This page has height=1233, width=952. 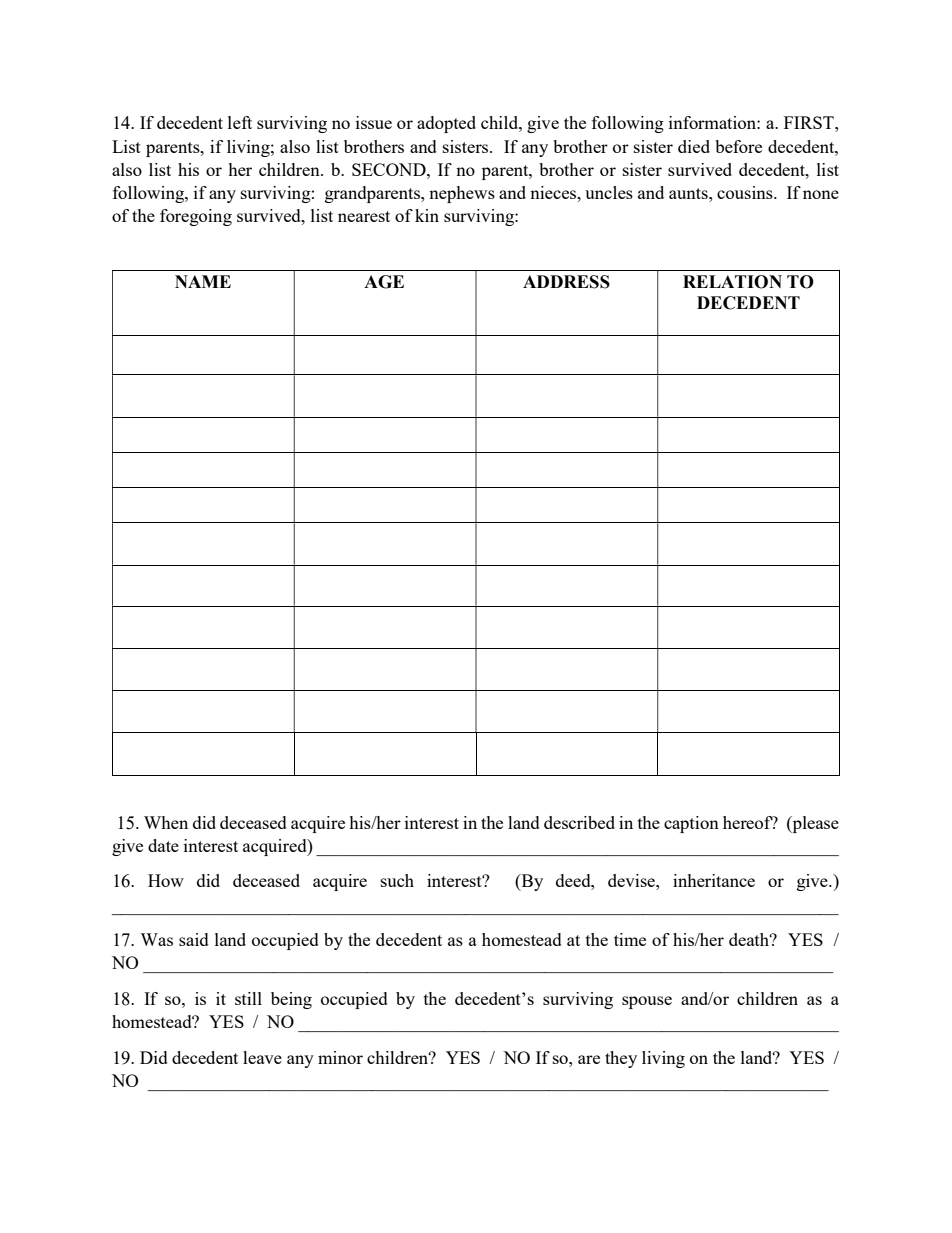 I want to click on before, so click(x=738, y=146).
